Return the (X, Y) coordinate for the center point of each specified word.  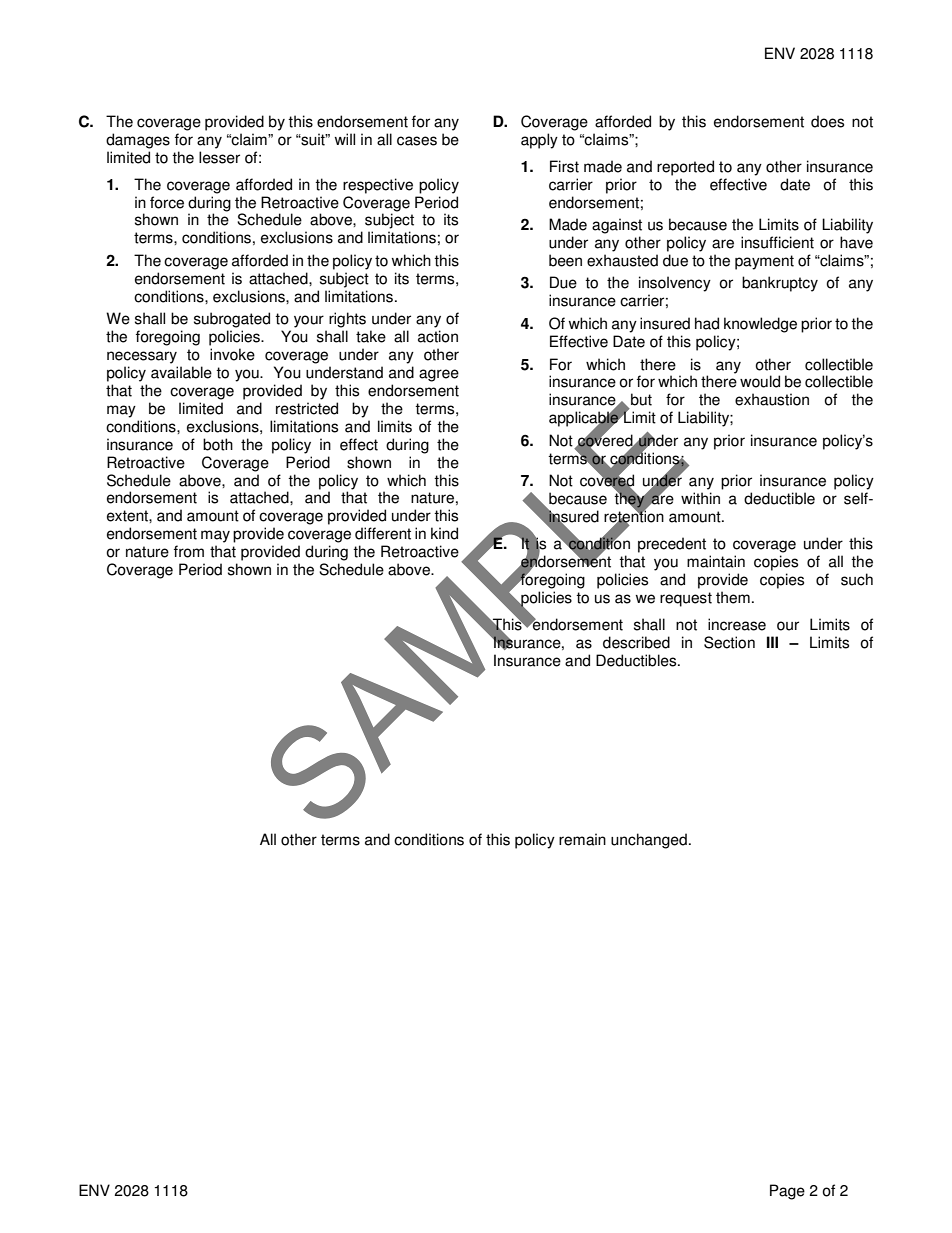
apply (539, 141)
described (636, 642)
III (772, 642)
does (827, 121)
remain (582, 839)
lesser (219, 157)
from (189, 551)
